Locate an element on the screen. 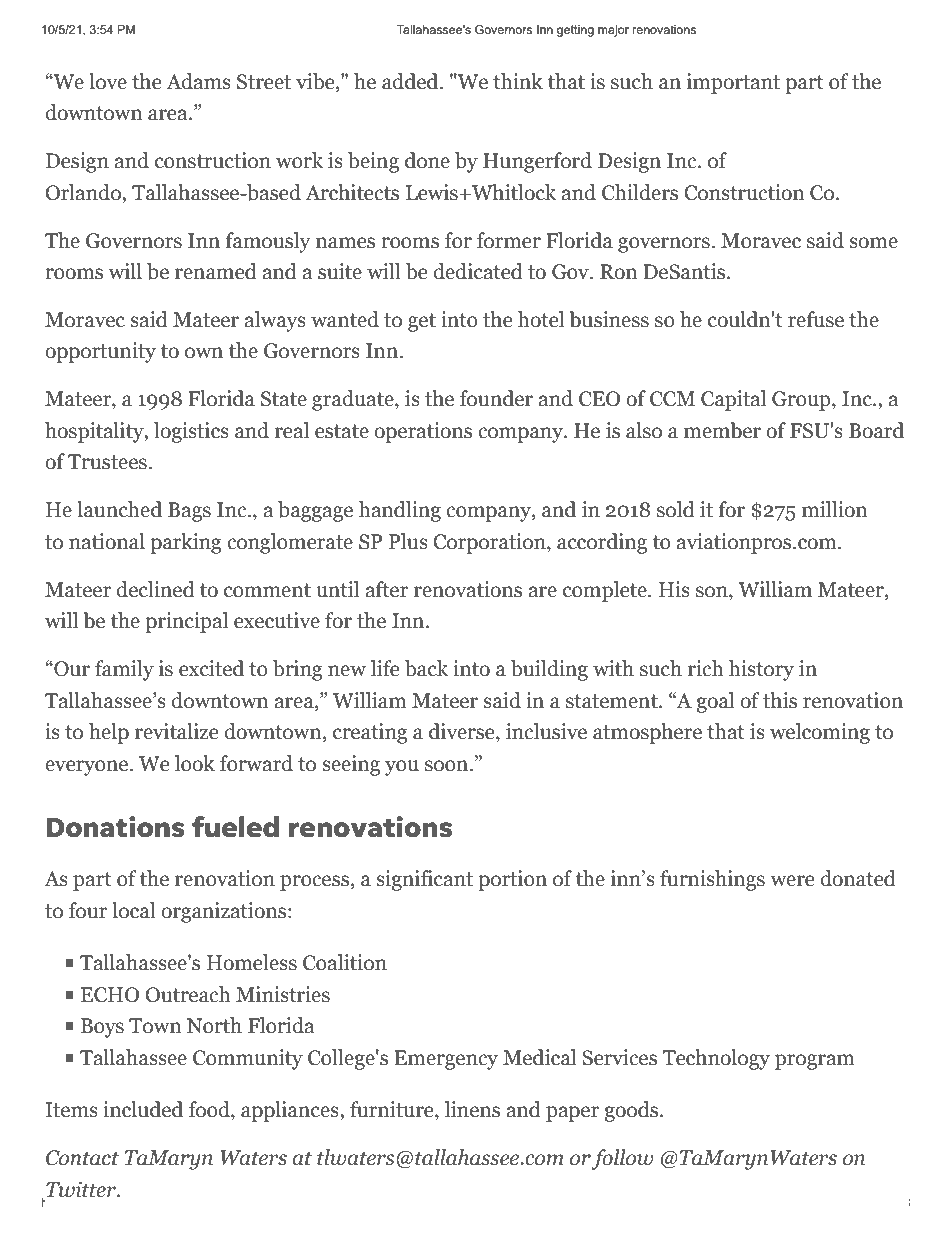  important is located at coordinates (733, 83).
